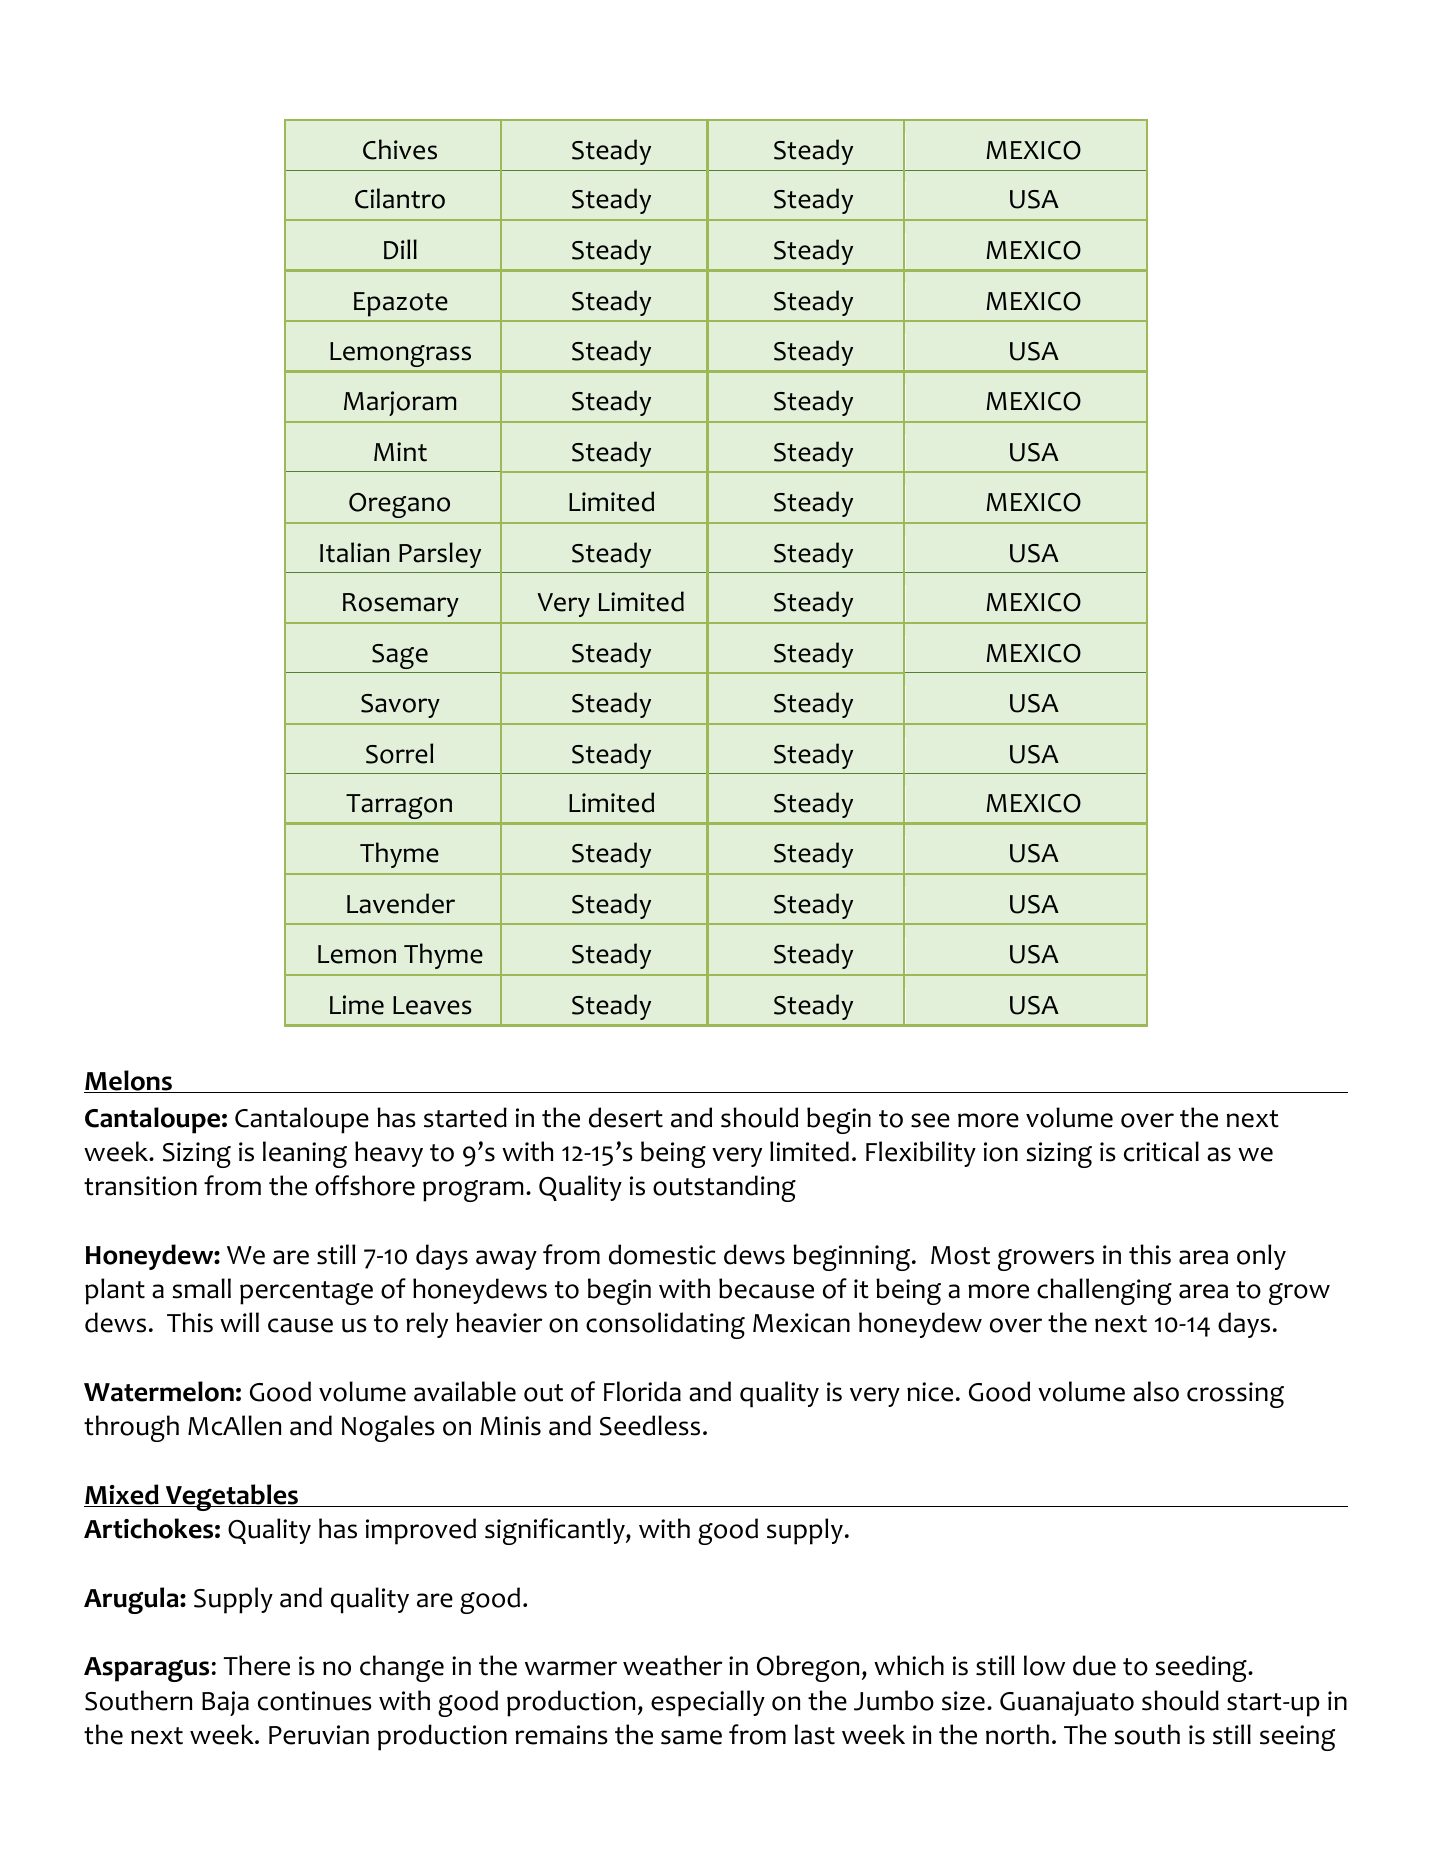  I want to click on Cilantro, so click(400, 198).
